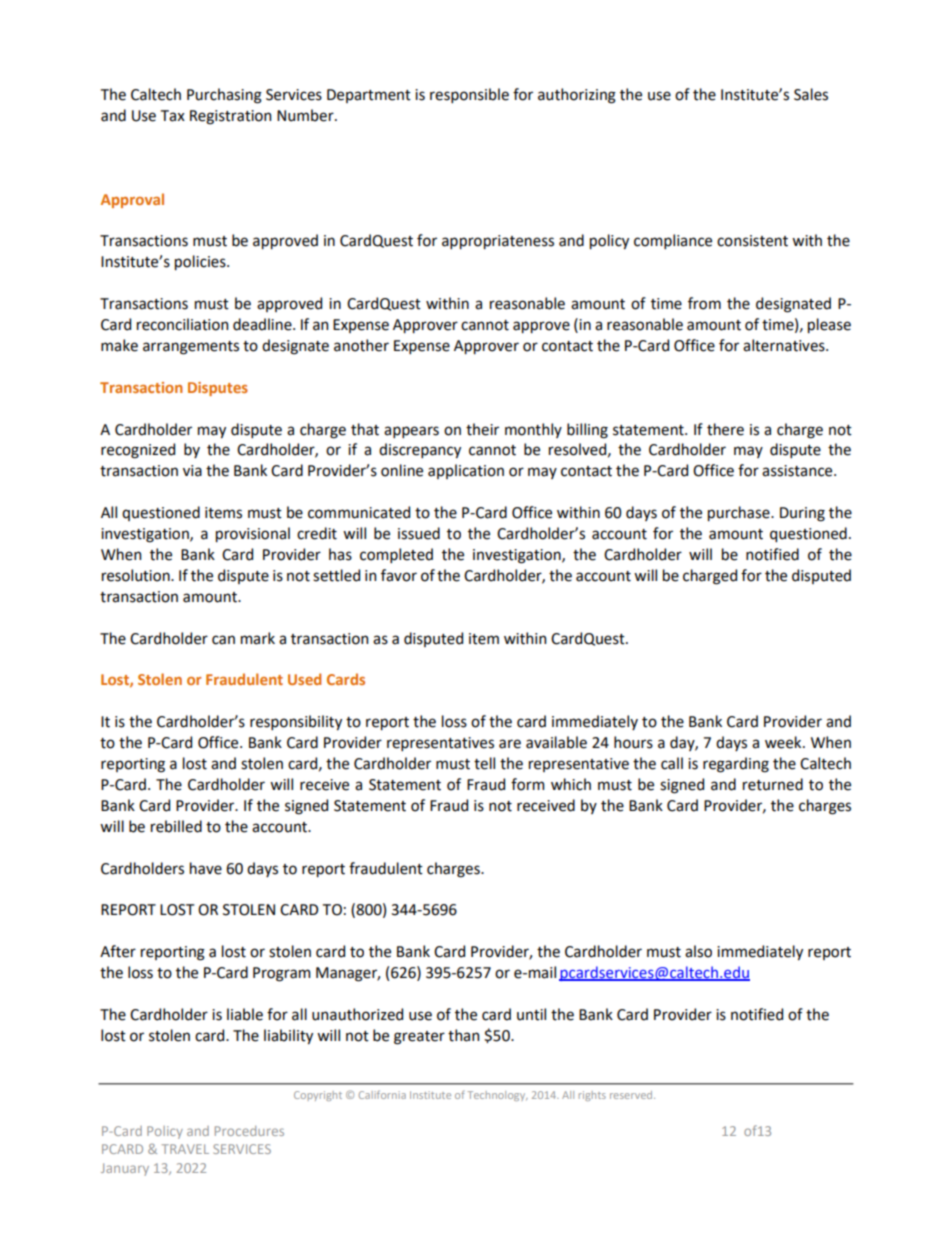  What do you see at coordinates (191, 348) in the document?
I see `arrangements` at bounding box center [191, 348].
